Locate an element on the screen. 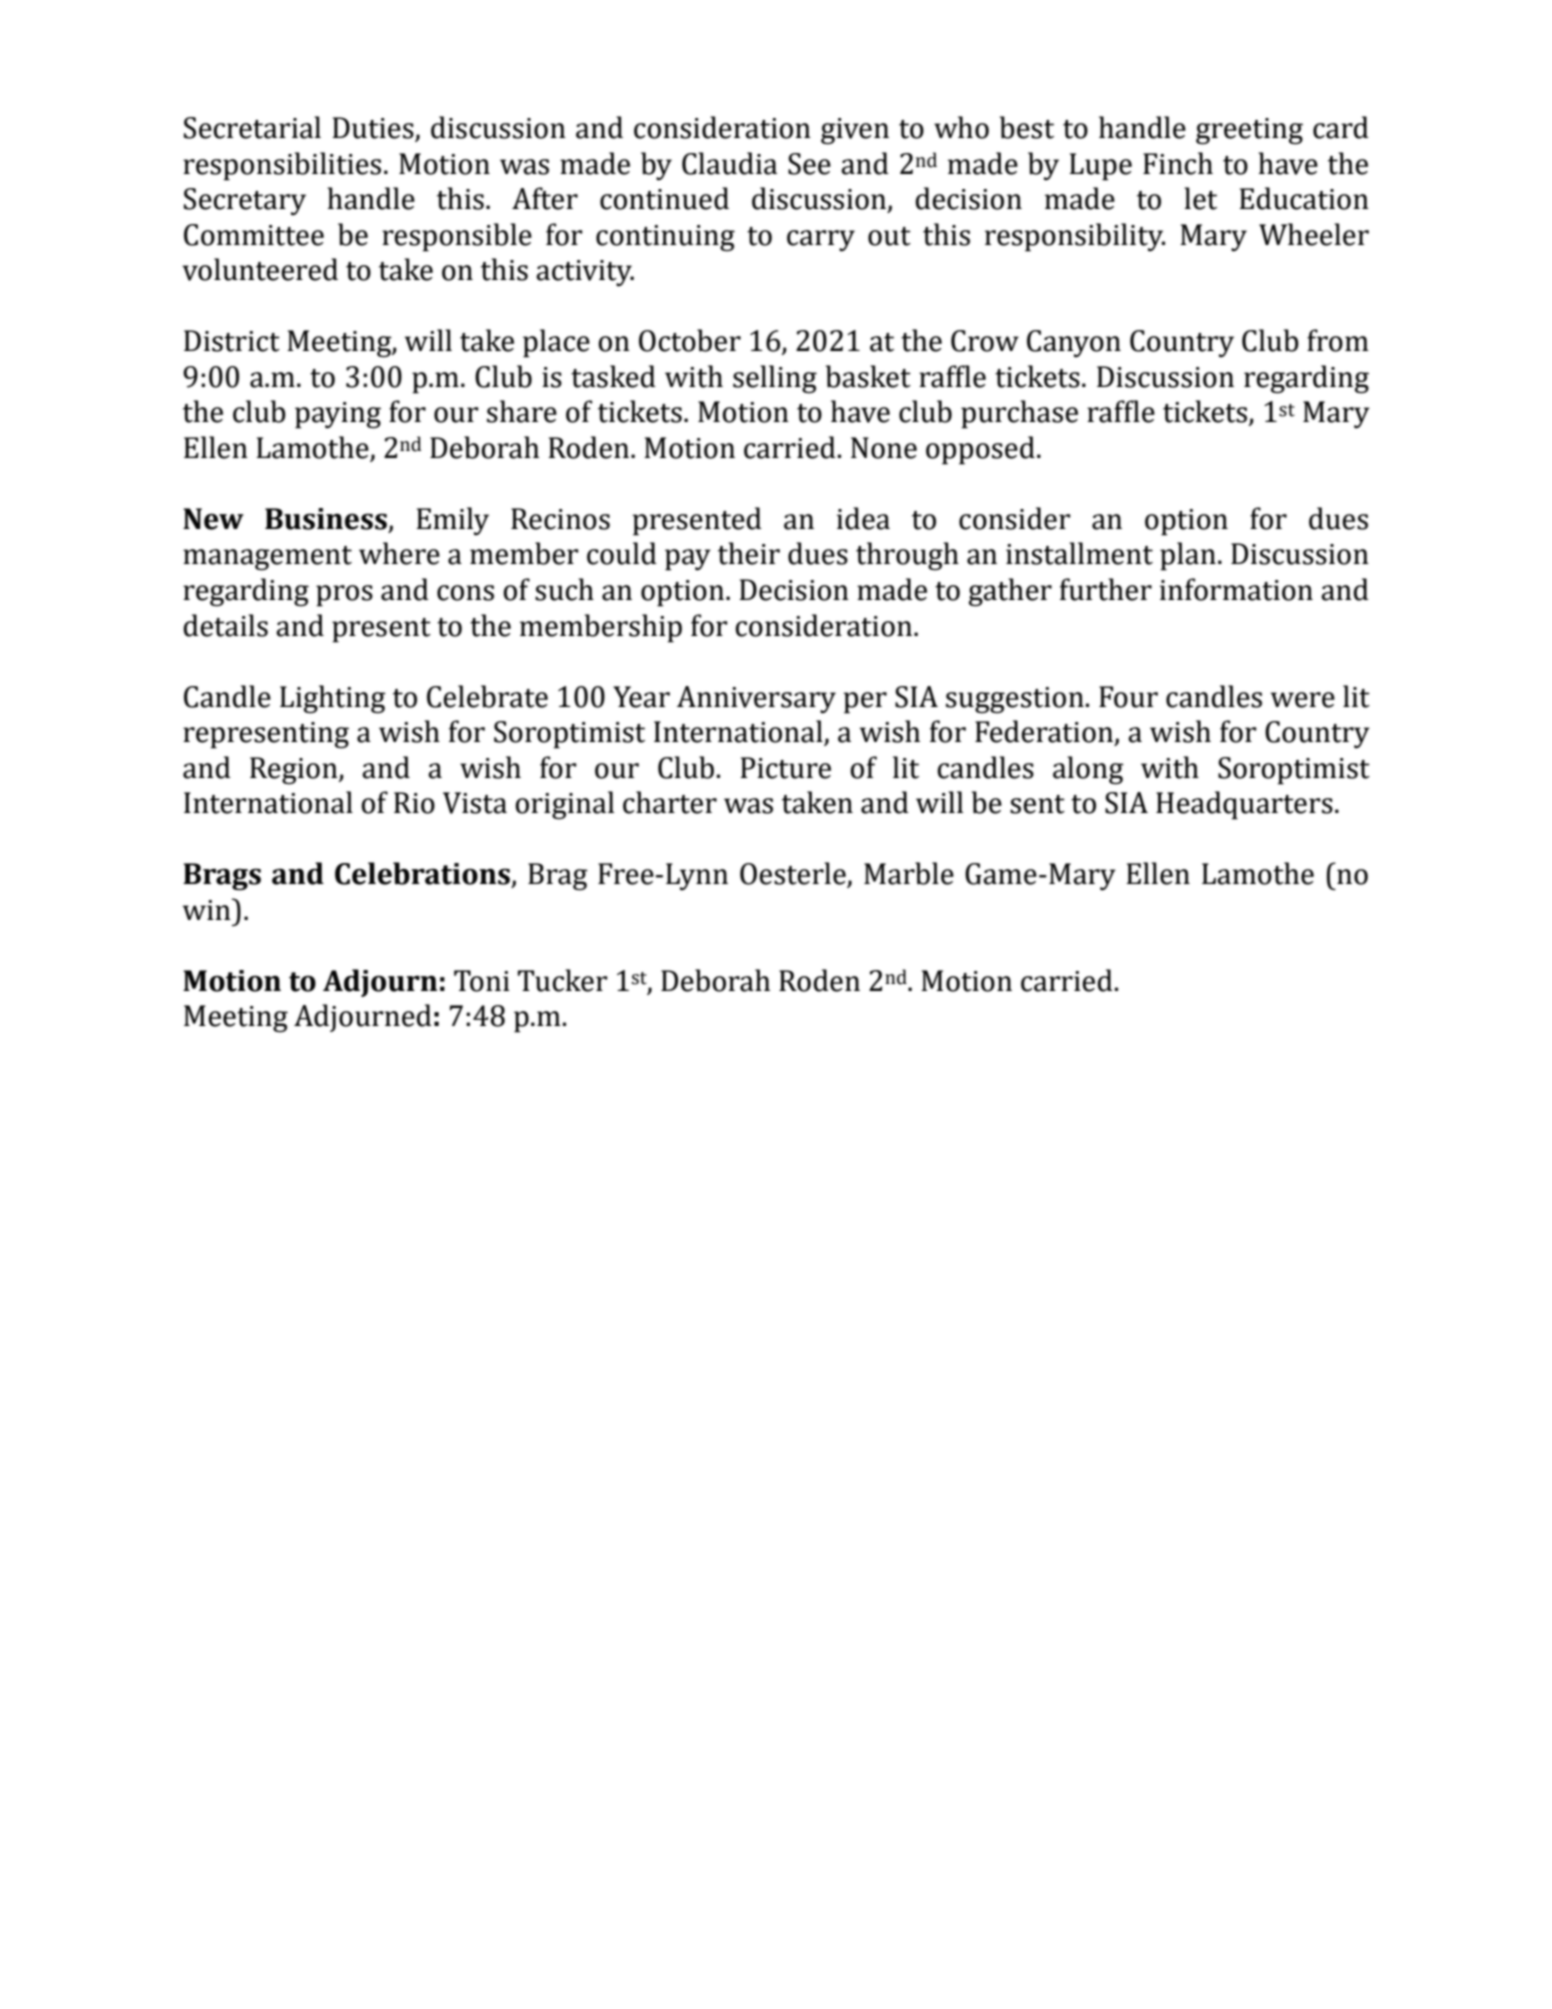 The height and width of the screenshot is (2009, 1552). Tucker is located at coordinates (563, 980).
